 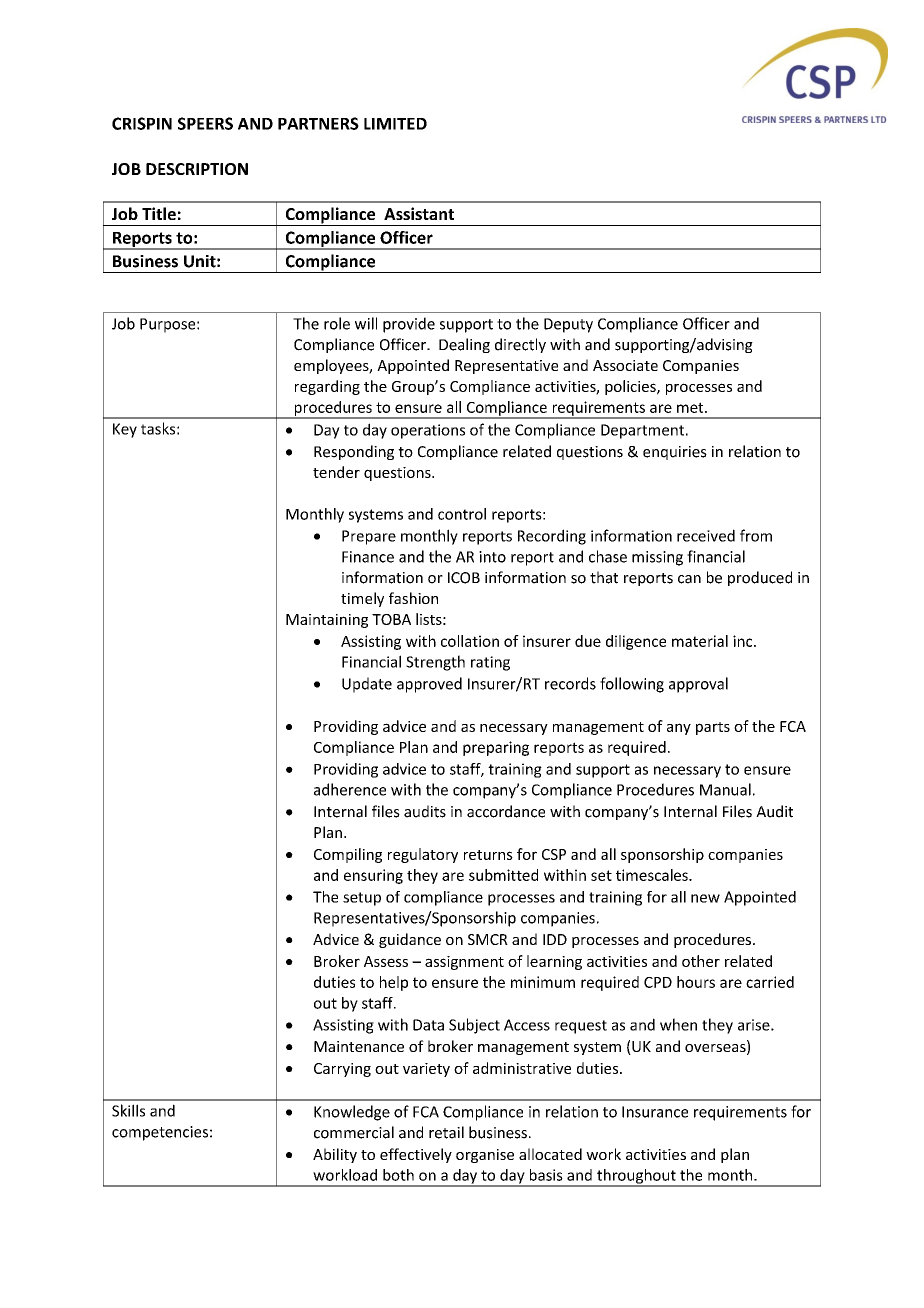 What do you see at coordinates (700, 641) in the image?
I see `material` at bounding box center [700, 641].
